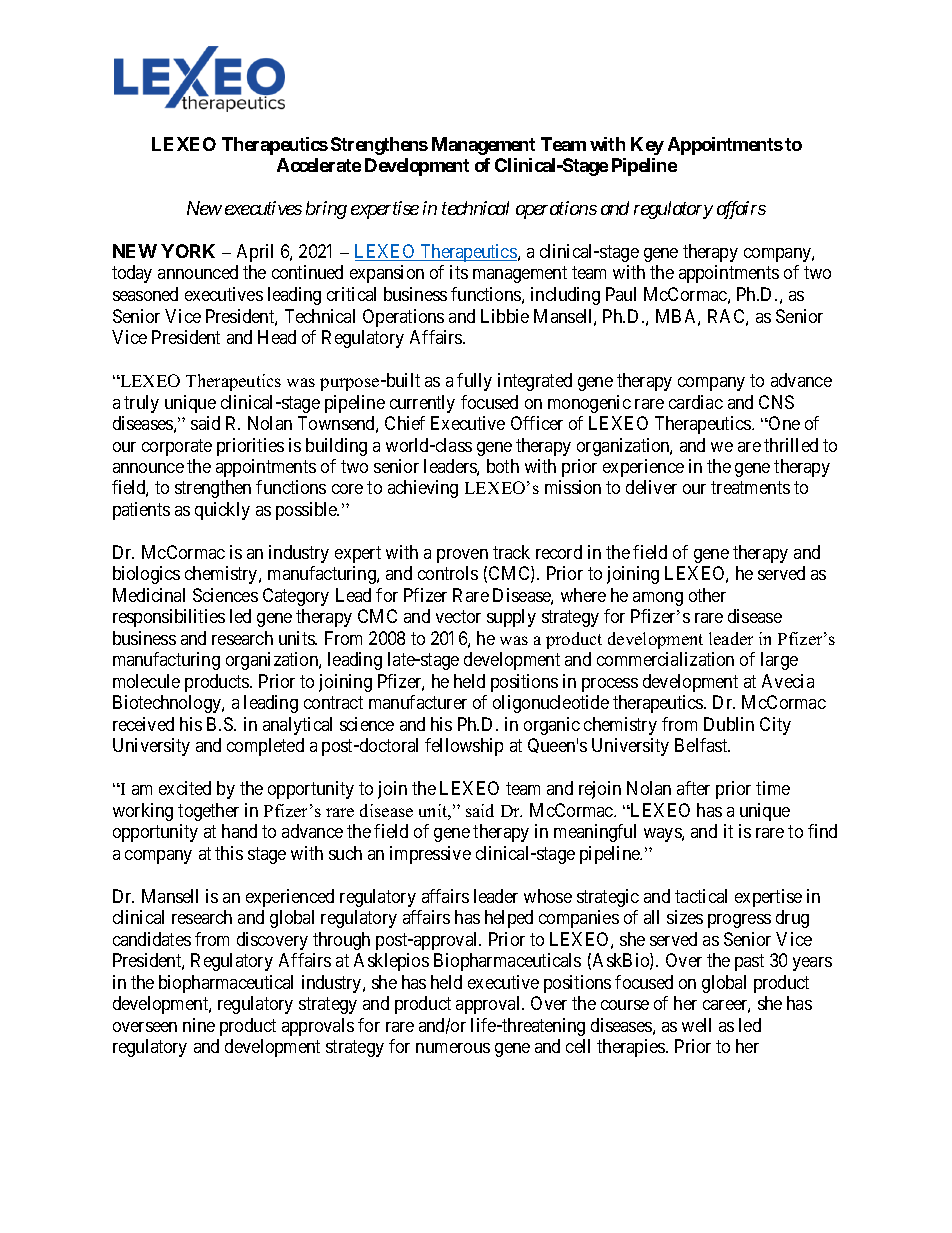 The height and width of the screenshot is (1233, 952). Describe the element at coordinates (647, 146) in the screenshot. I see `Key` at that location.
